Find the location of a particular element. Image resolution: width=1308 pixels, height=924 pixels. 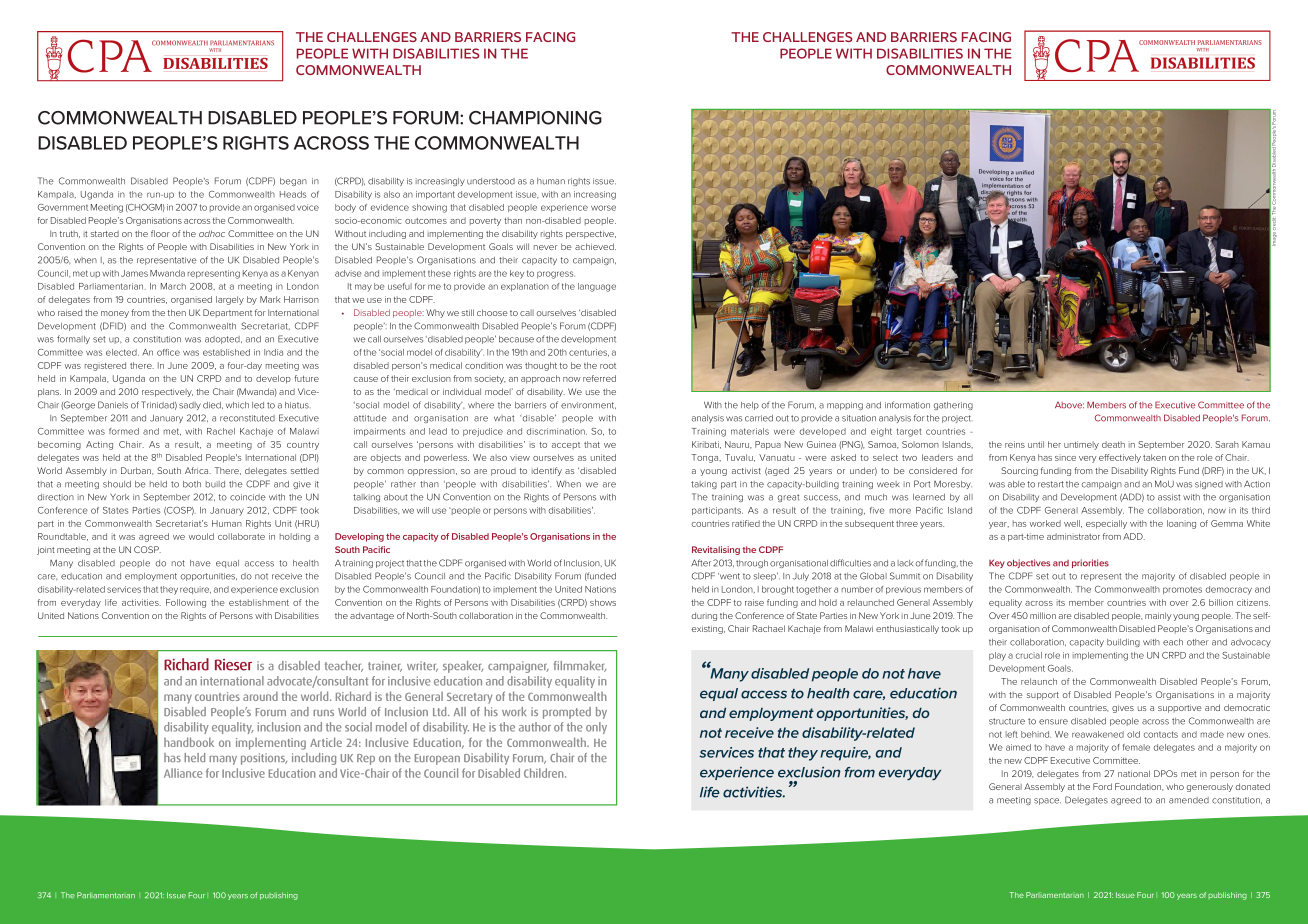

Nauru is located at coordinates (738, 445).
